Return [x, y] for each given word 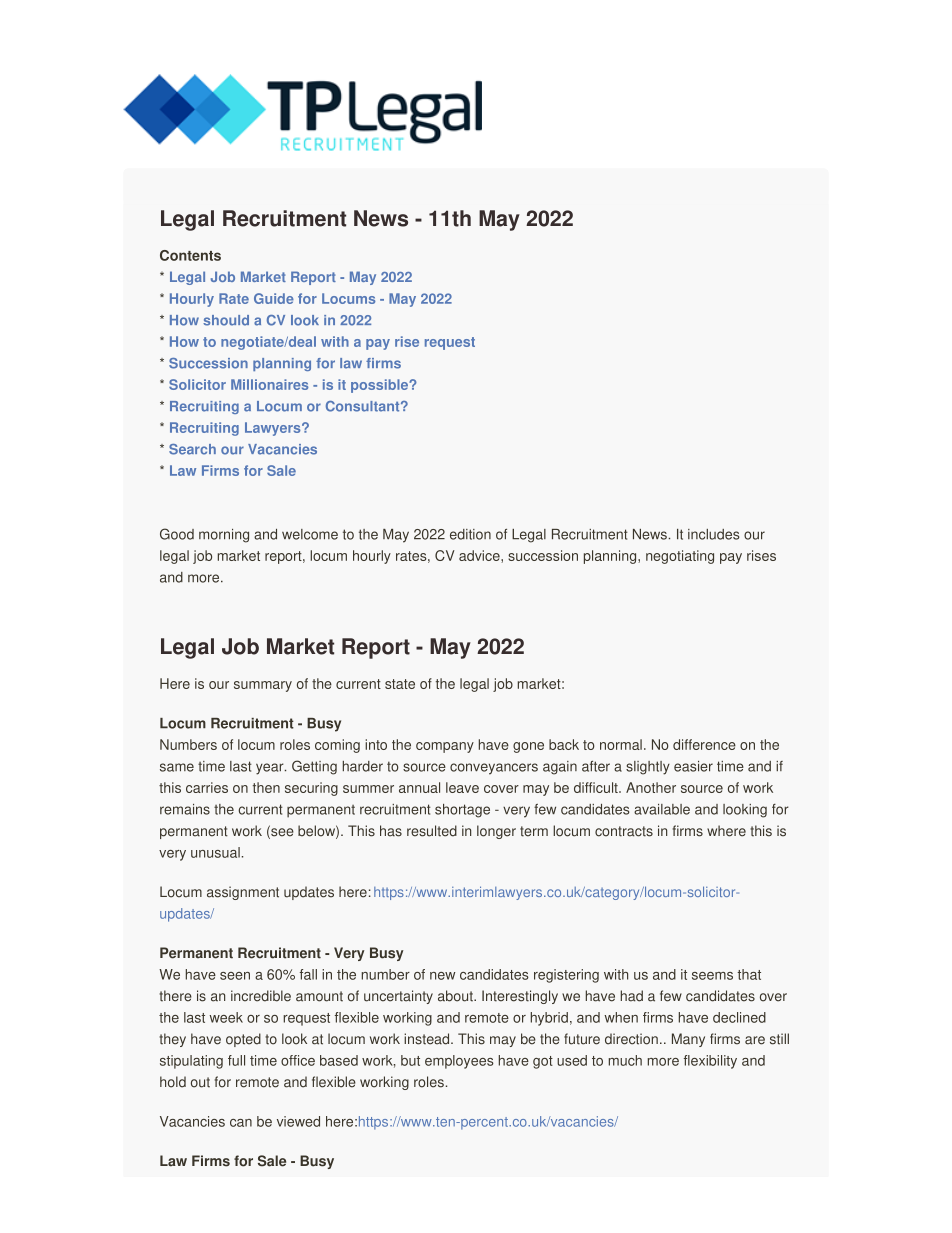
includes [714, 534]
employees [459, 1062]
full [236, 1060]
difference [704, 744]
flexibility [710, 1062]
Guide [274, 298]
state [400, 684]
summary [263, 686]
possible [380, 386]
